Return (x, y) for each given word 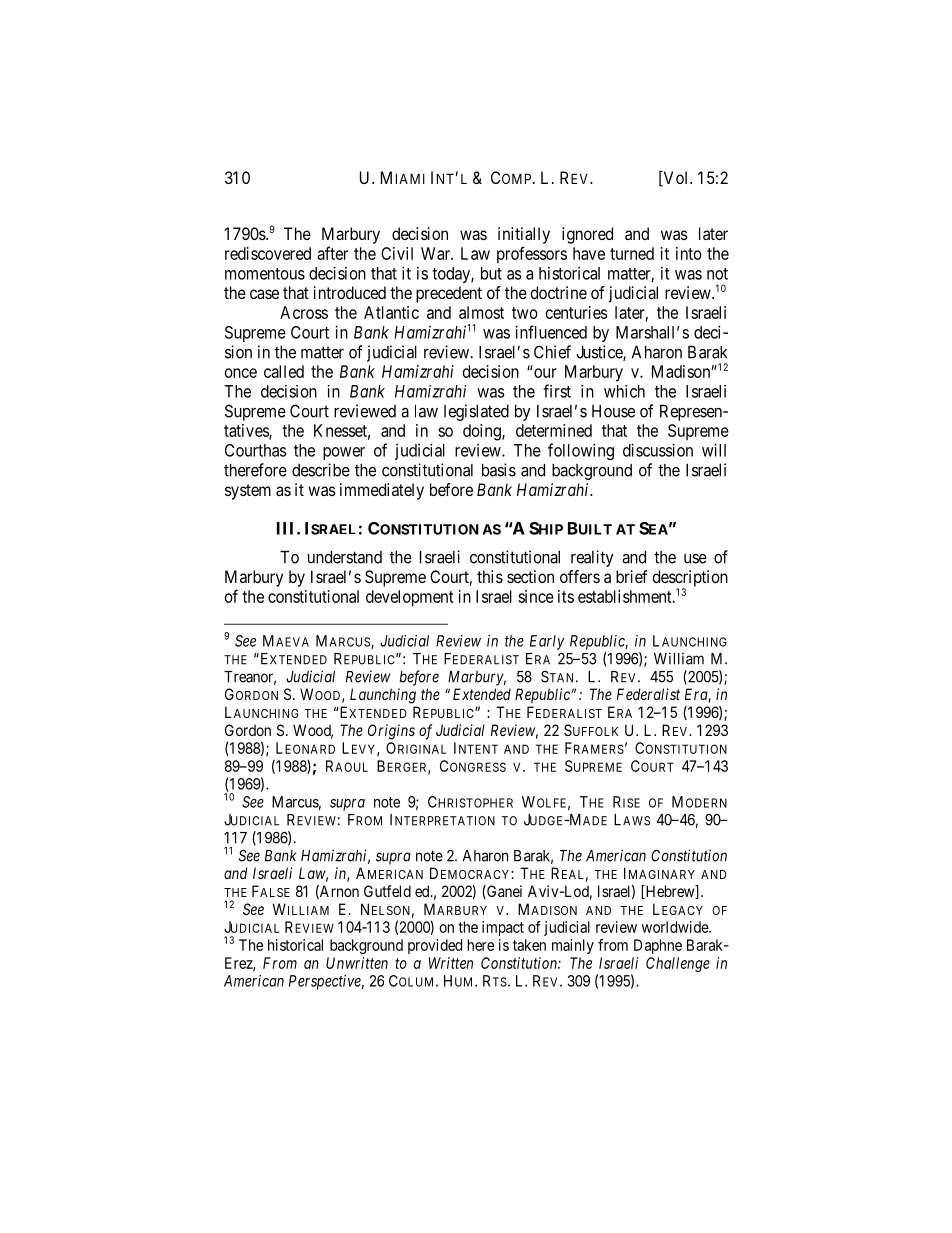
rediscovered (268, 253)
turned (632, 253)
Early (547, 642)
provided (435, 946)
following (581, 451)
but (491, 273)
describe (321, 470)
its (566, 596)
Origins (391, 732)
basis (499, 470)
